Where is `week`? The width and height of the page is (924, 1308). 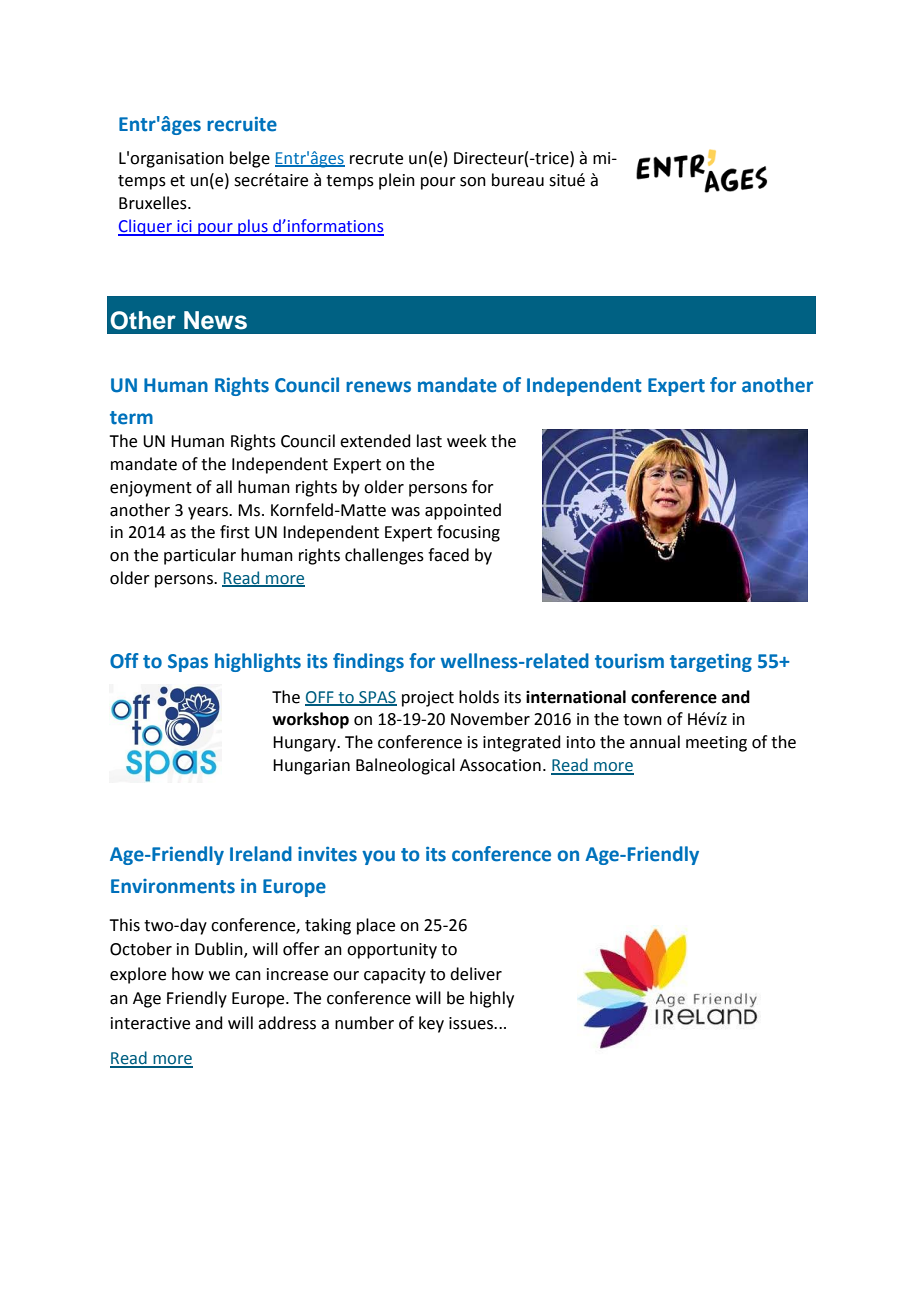
week is located at coordinates (467, 441).
